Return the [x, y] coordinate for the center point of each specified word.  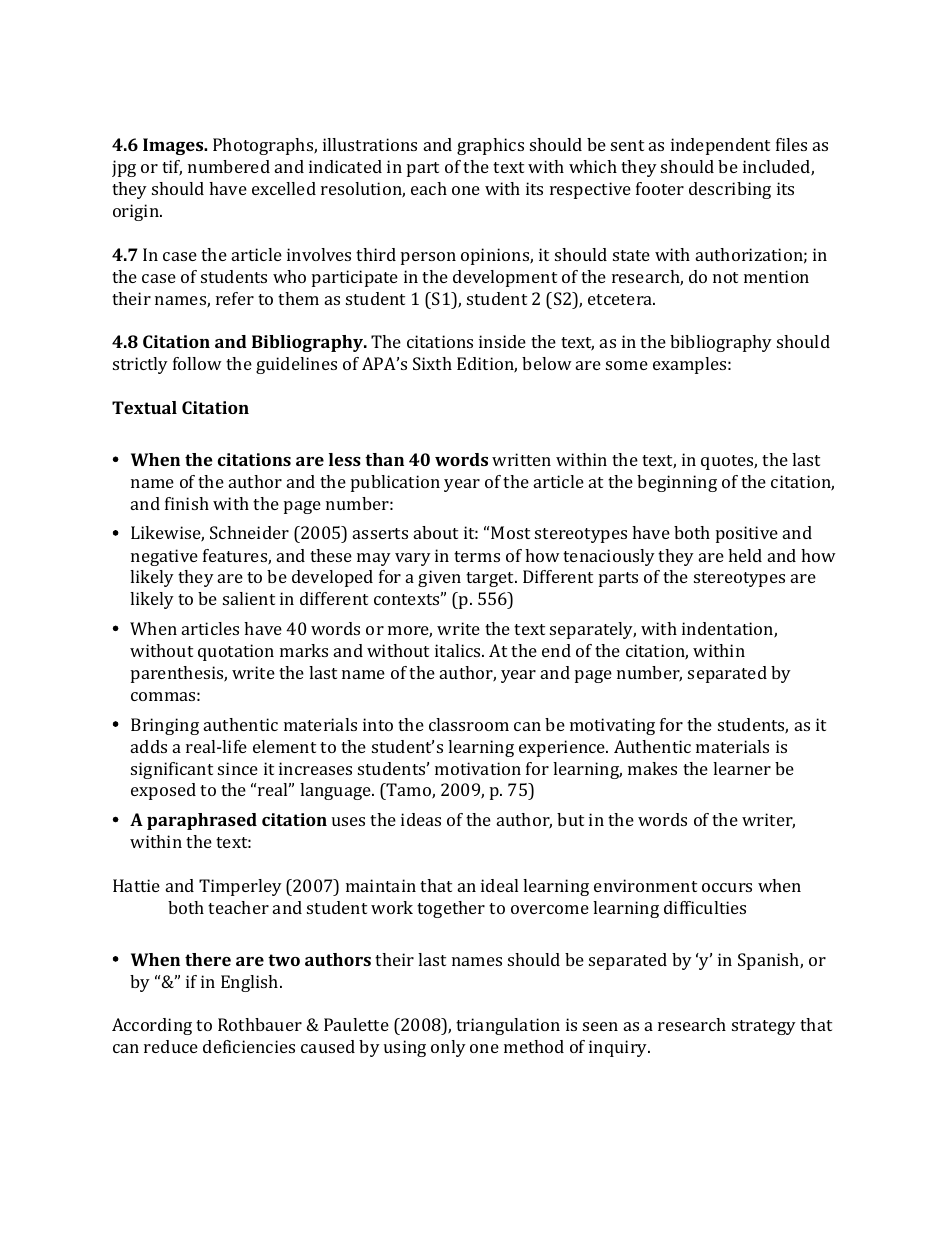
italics [459, 650]
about [436, 532]
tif [172, 168]
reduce [171, 1046]
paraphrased [202, 821]
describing [730, 190]
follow [197, 363]
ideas [421, 819]
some [627, 365]
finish [187, 503]
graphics [490, 146]
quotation [236, 652]
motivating [612, 726]
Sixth [432, 363]
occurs [727, 887]
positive [747, 534]
